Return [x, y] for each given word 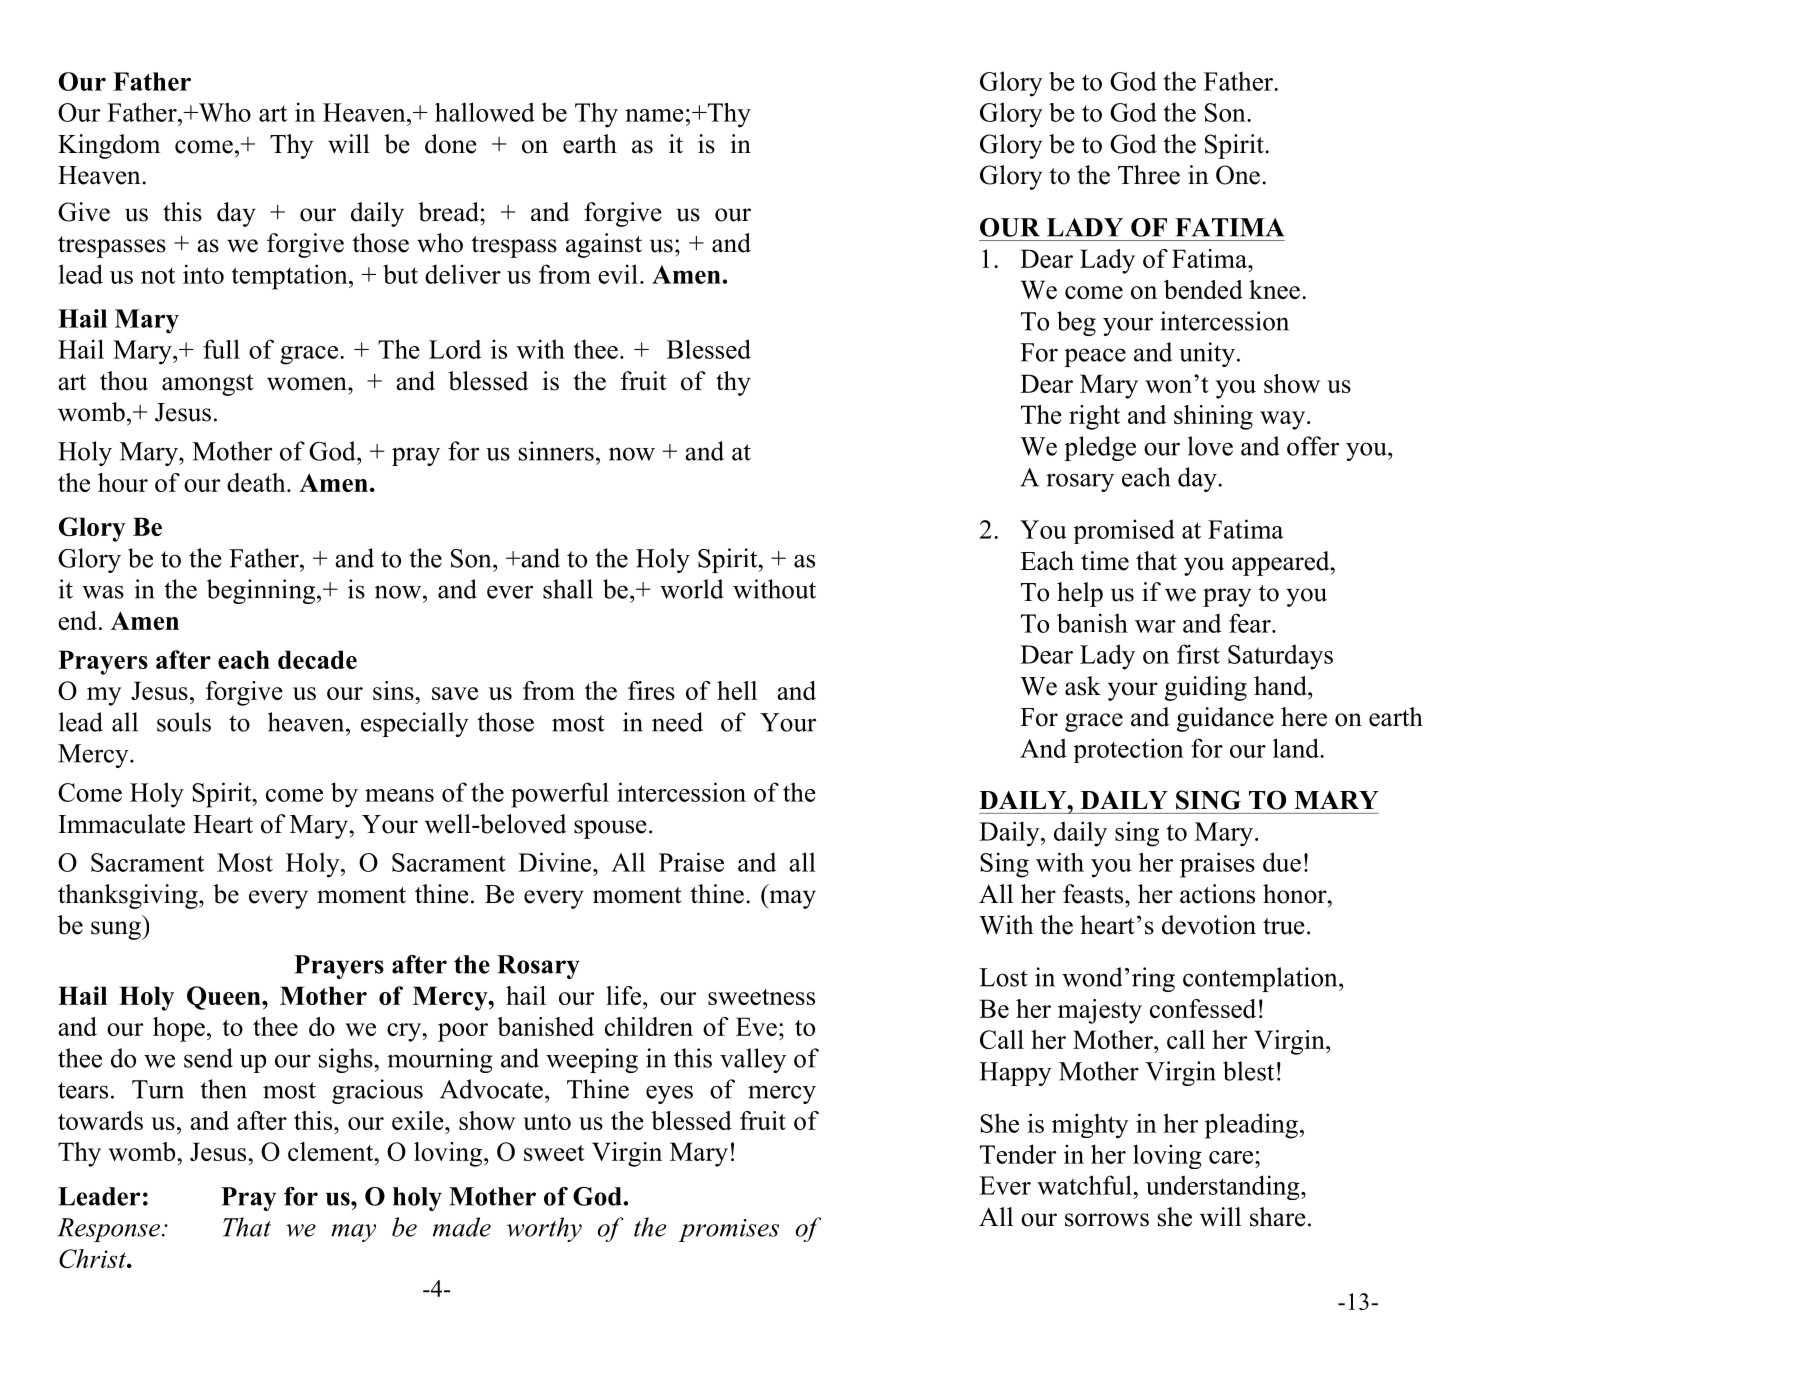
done [451, 144]
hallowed [485, 112]
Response [108, 1230]
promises [728, 1230]
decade [317, 659]
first [1198, 654]
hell [737, 690]
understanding [1224, 1187]
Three [1149, 175]
